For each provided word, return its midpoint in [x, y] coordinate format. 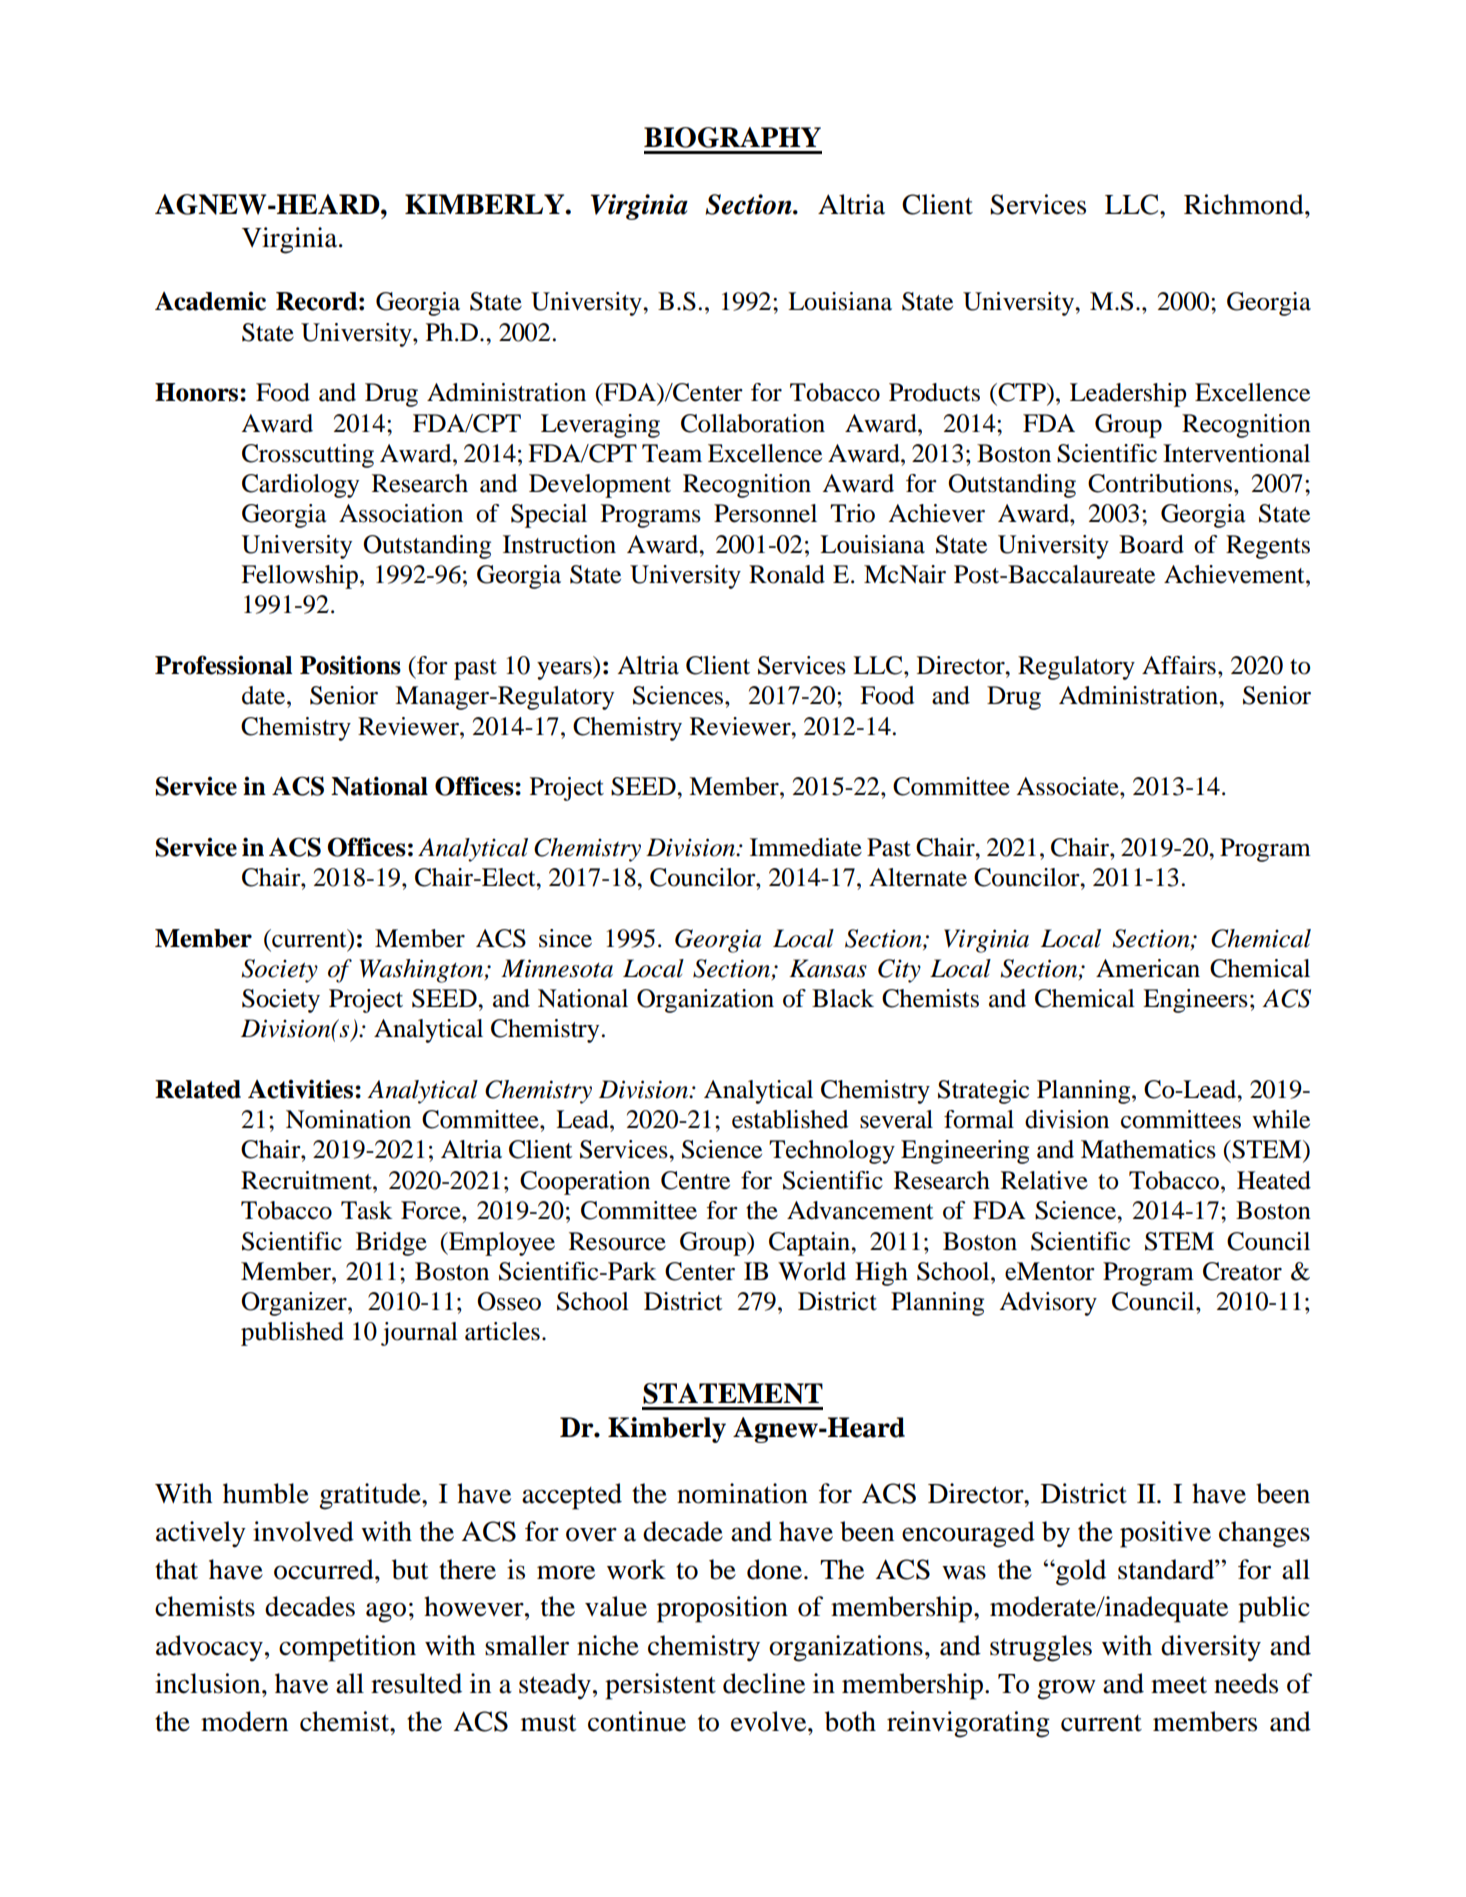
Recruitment [307, 1180]
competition [347, 1648]
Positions [350, 665]
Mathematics [1148, 1149]
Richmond [1245, 204]
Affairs [1179, 665]
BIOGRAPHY [732, 137]
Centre [695, 1180]
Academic [210, 301]
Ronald [787, 574]
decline [764, 1683]
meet [1179, 1685]
